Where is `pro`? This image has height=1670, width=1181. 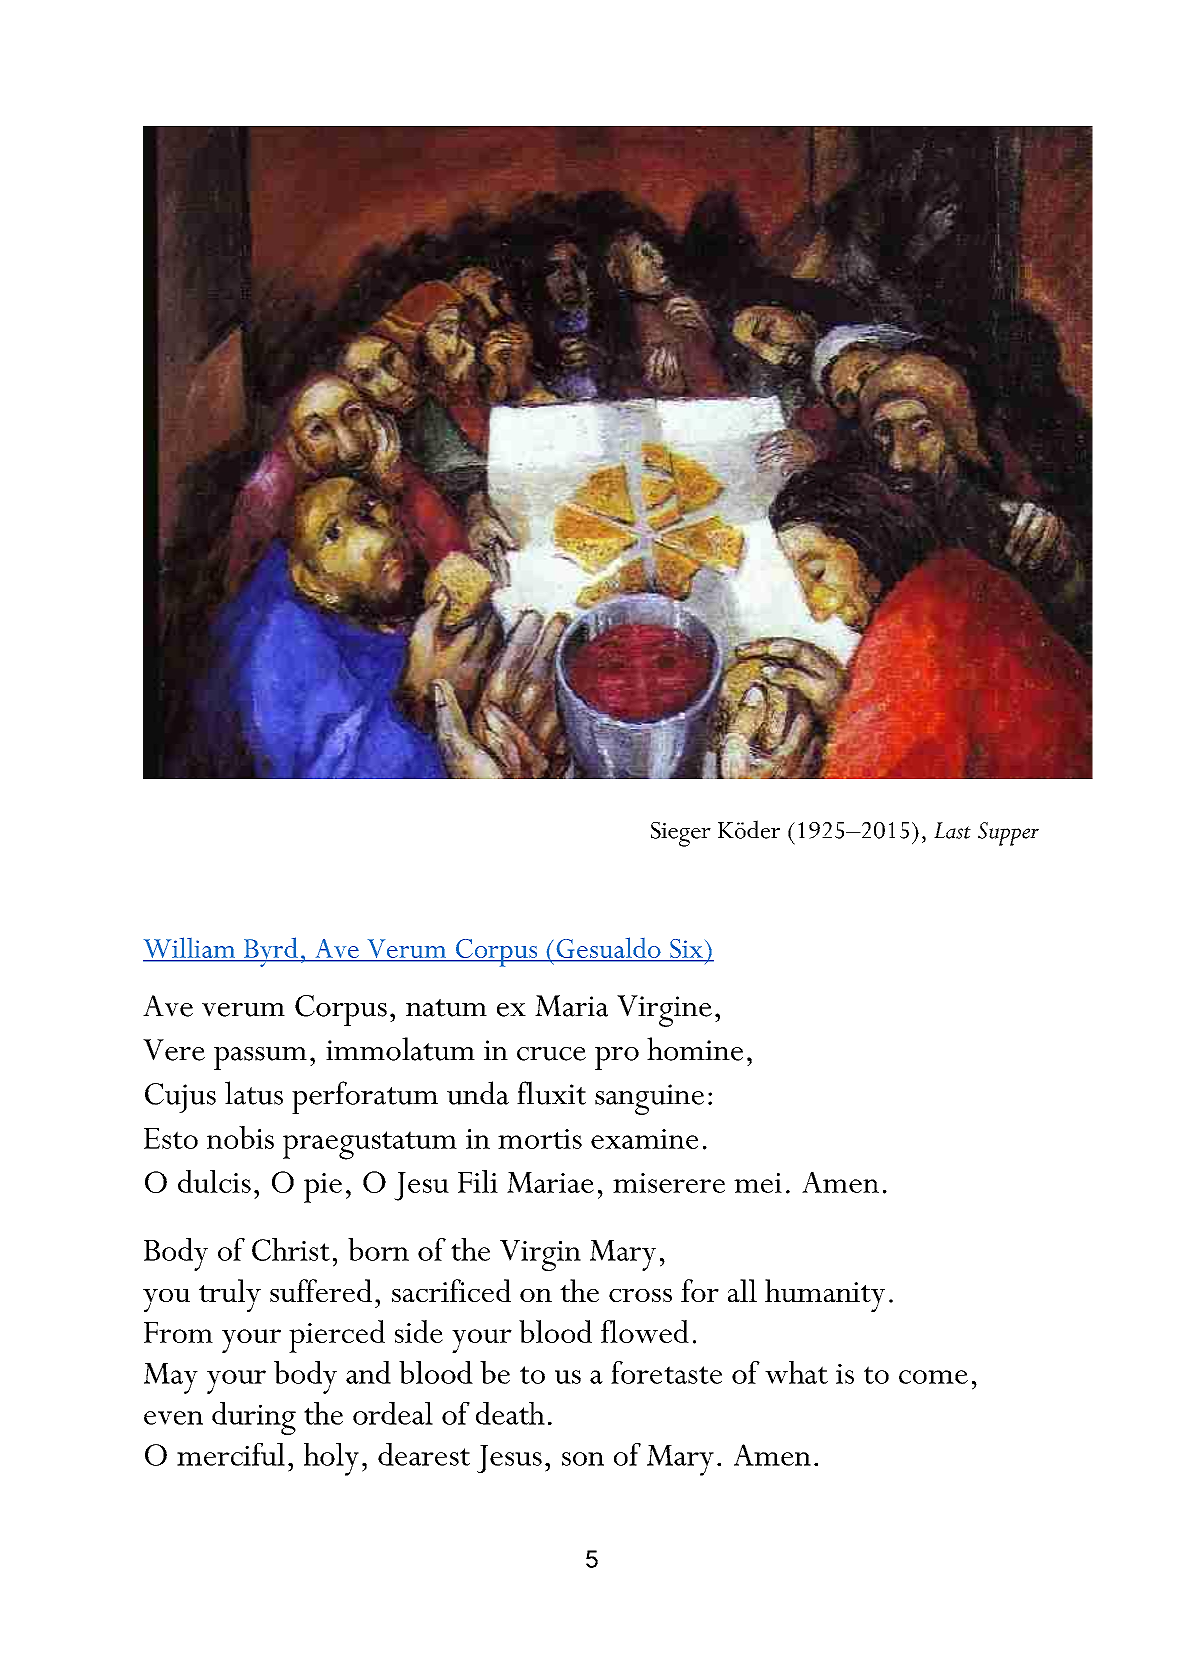
pro is located at coordinates (617, 1058).
